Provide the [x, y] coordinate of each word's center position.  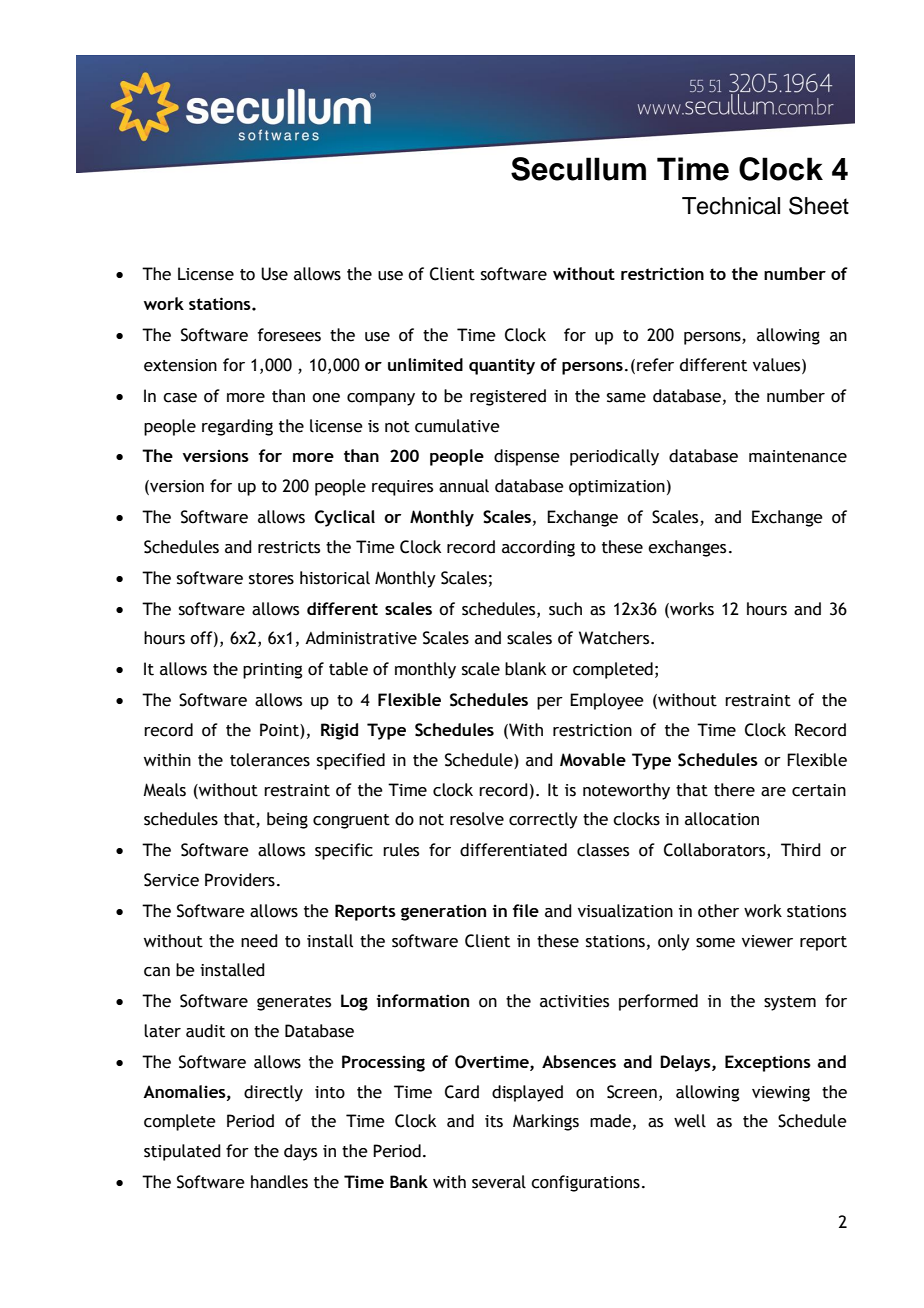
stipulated [182, 1152]
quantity [502, 366]
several [499, 1182]
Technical [731, 206]
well [690, 1121]
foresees [289, 335]
